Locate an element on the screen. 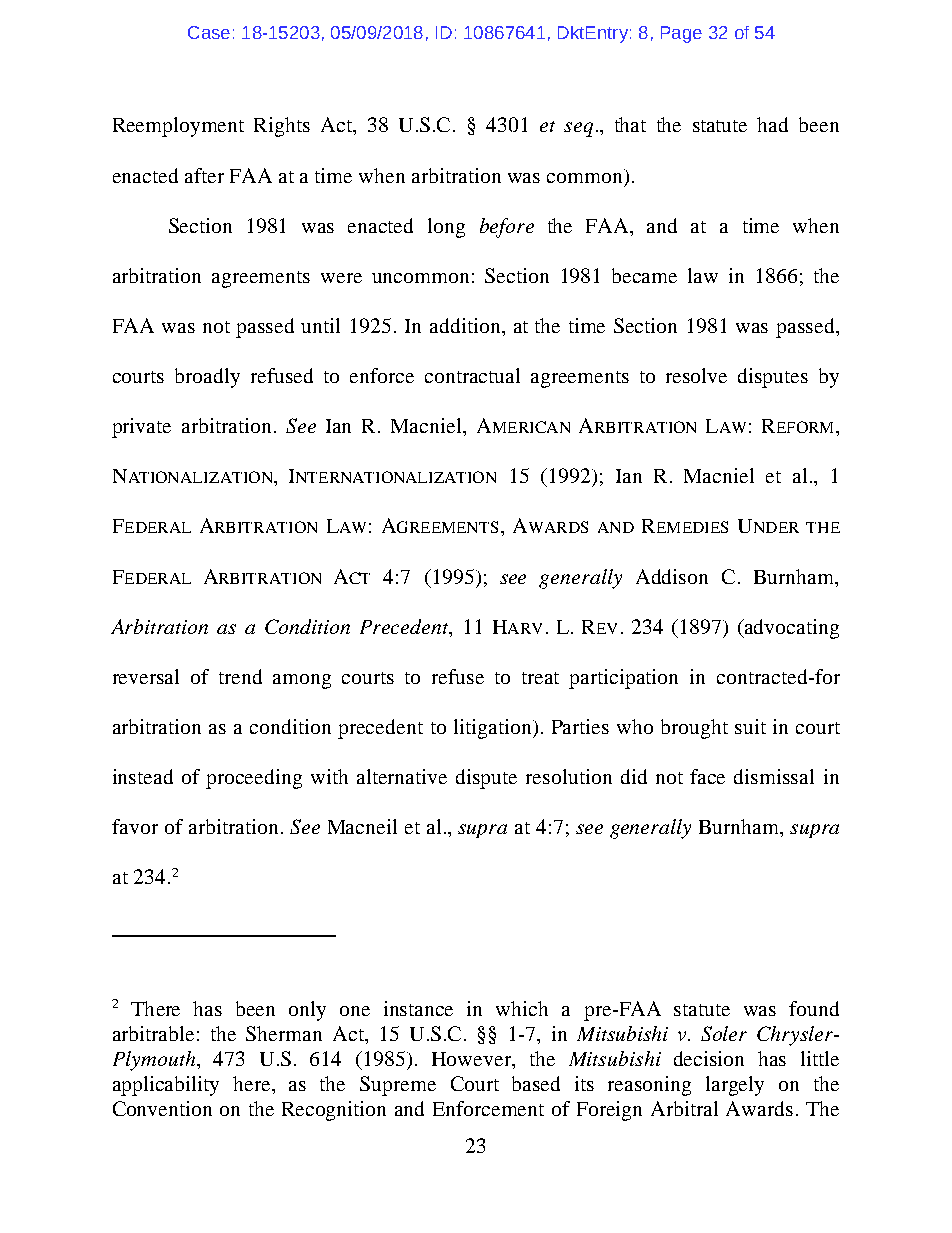  However is located at coordinates (473, 1060).
